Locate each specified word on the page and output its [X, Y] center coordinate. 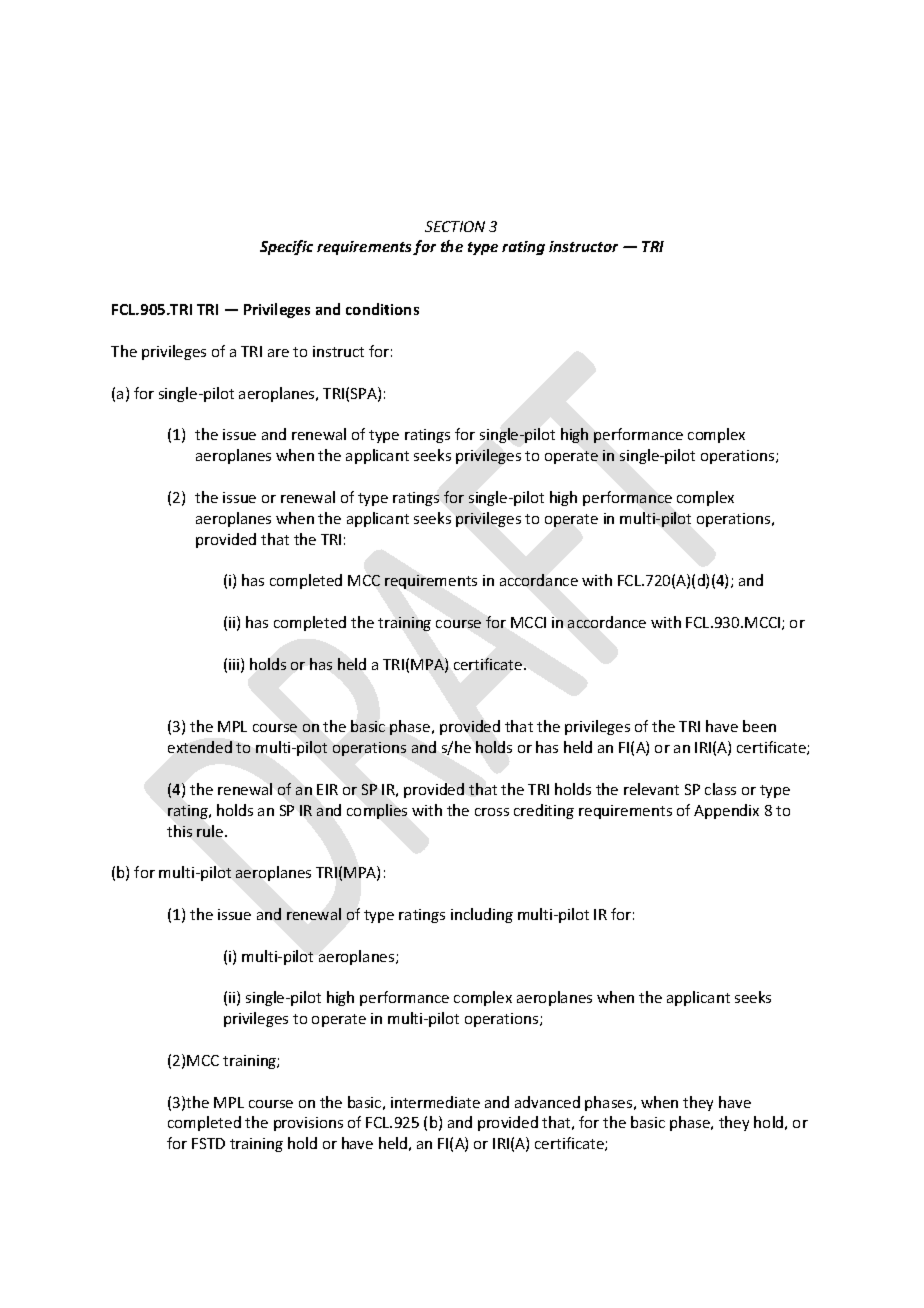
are [278, 353]
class [720, 789]
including [482, 915]
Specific [286, 247]
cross [492, 812]
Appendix [726, 811]
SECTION [455, 226]
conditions [382, 309]
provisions [308, 1124]
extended [200, 747]
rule [211, 831]
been [759, 726]
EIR [327, 789]
